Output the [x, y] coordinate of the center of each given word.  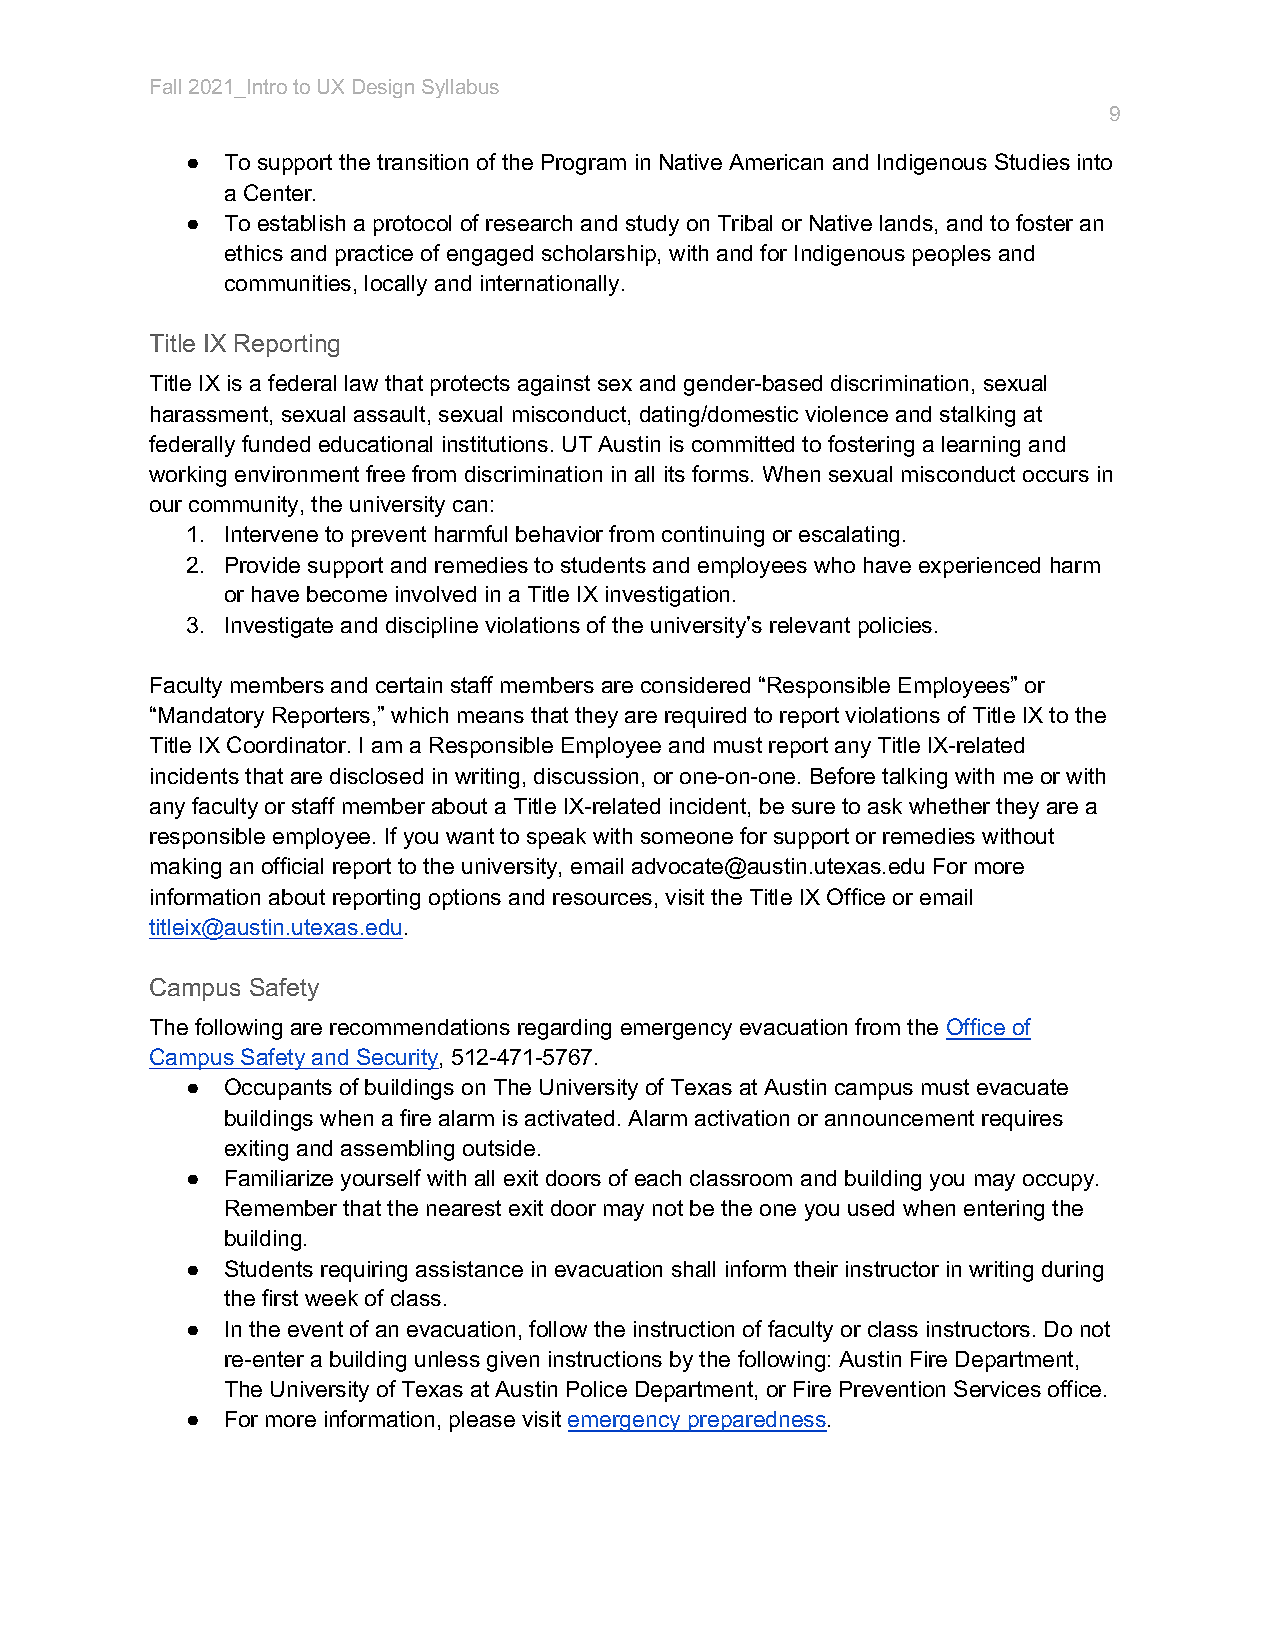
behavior [559, 534]
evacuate [1022, 1087]
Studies [1032, 161]
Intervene [272, 534]
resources [602, 899]
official [292, 865]
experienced [979, 567]
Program [584, 164]
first [280, 1297]
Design [383, 88]
